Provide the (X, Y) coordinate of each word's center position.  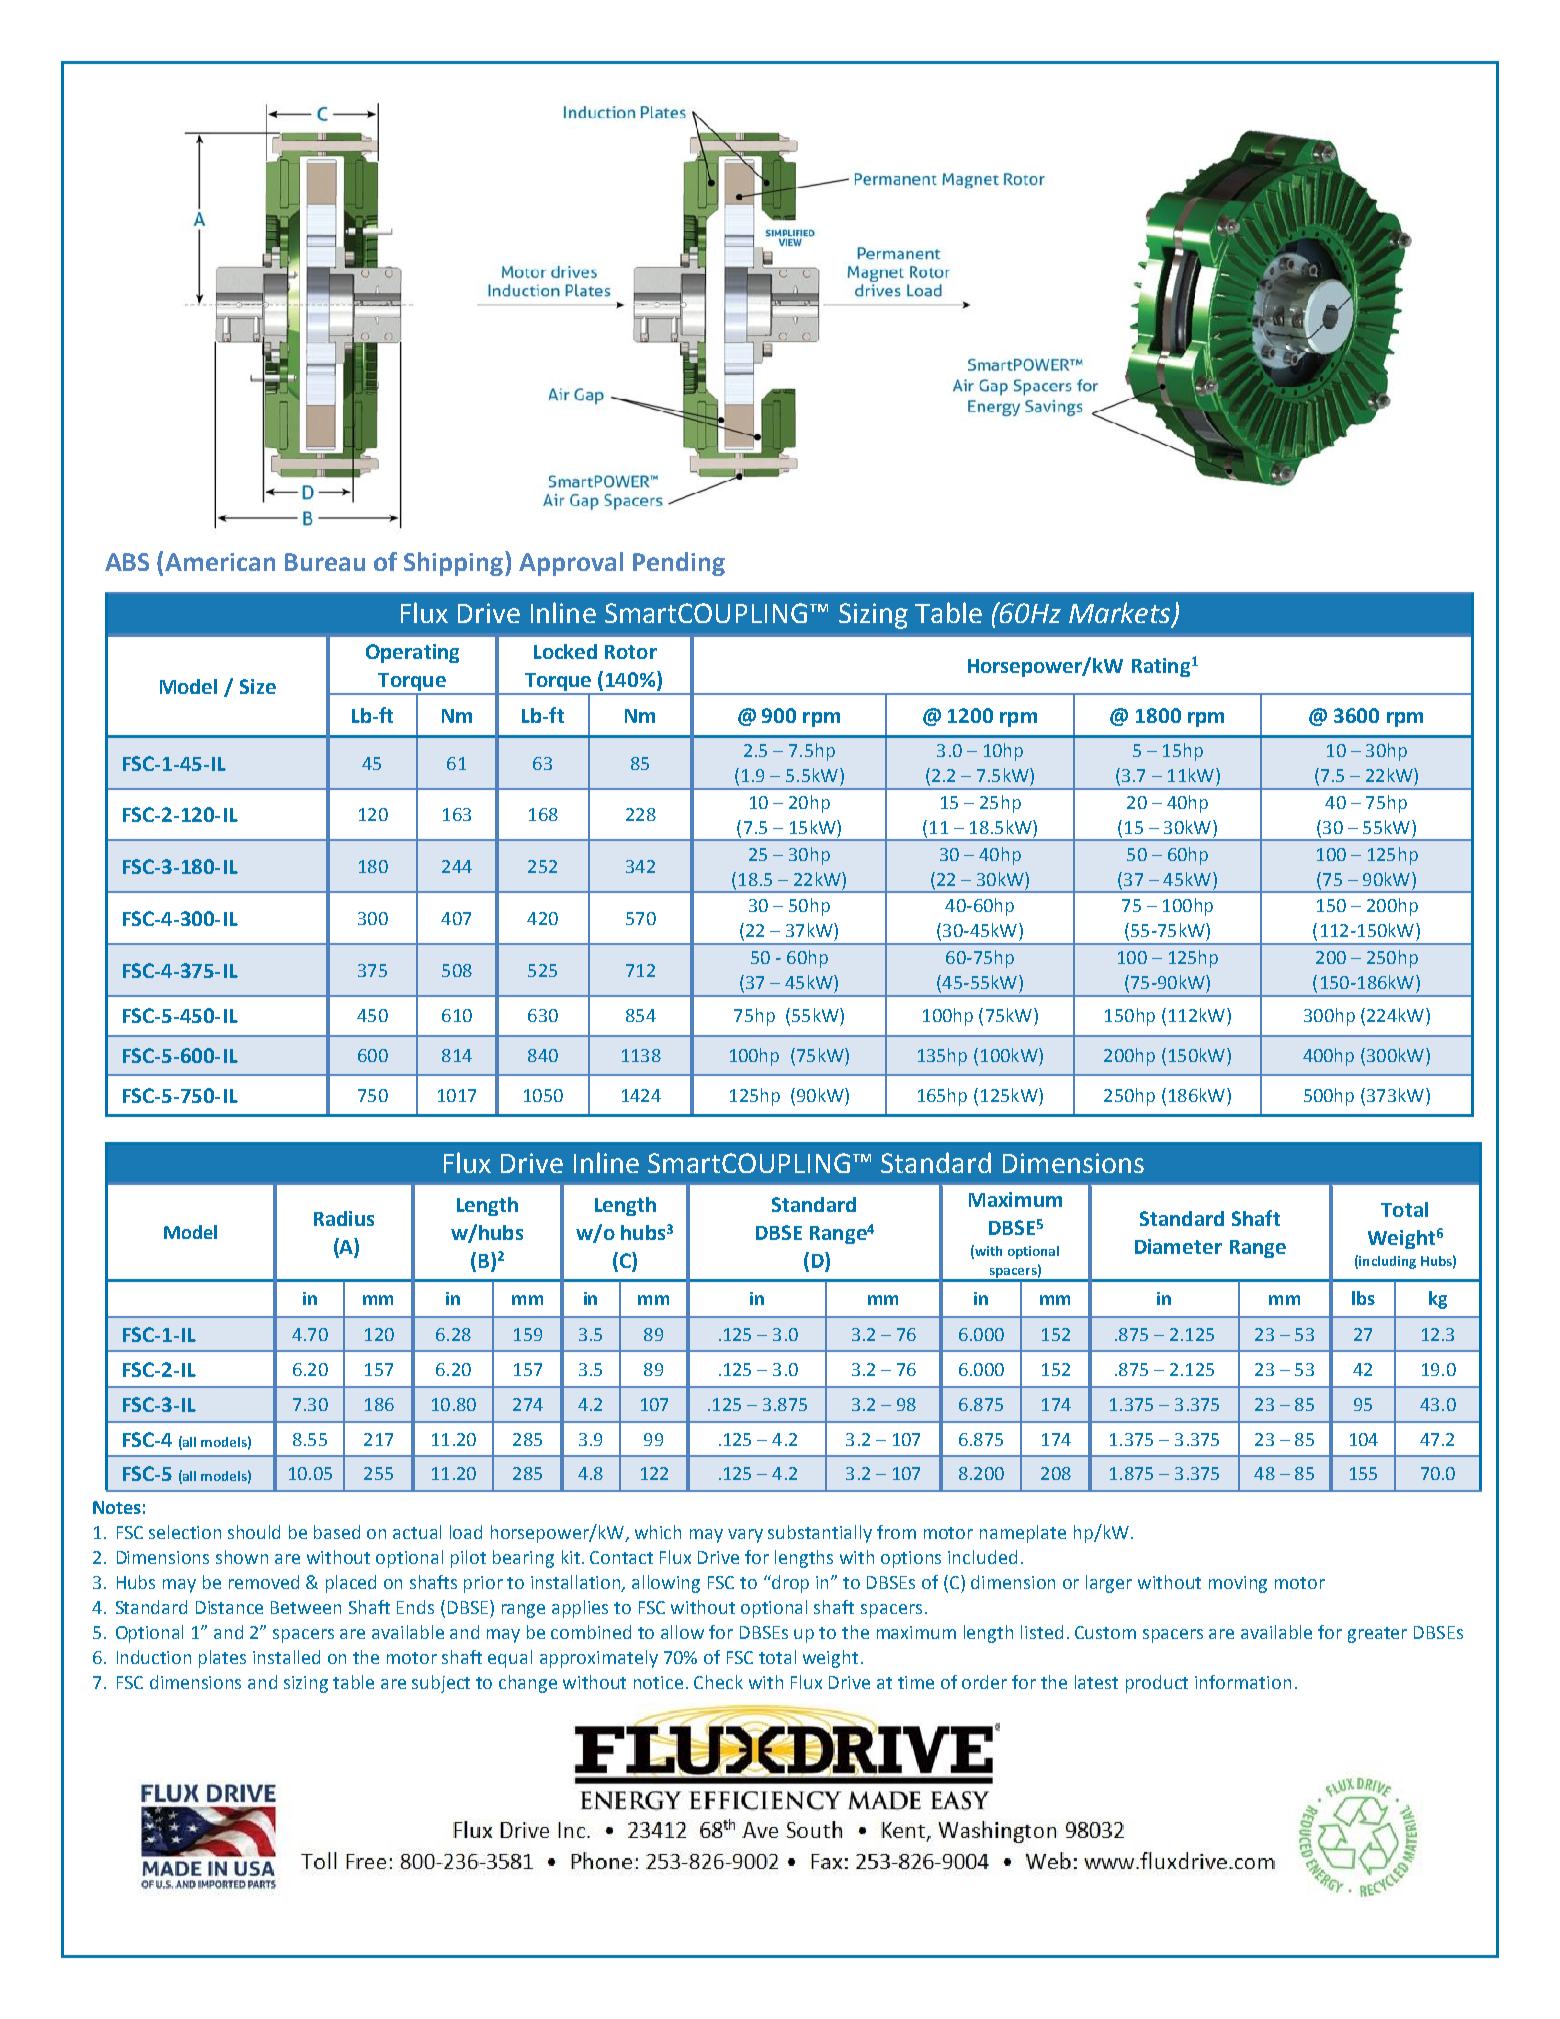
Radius (344, 1218)
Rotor (631, 652)
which (658, 1532)
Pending (679, 564)
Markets (1121, 613)
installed (286, 1657)
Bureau (325, 562)
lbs (1363, 1298)
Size (258, 686)
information (1243, 1682)
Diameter (1178, 1246)
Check (718, 1682)
